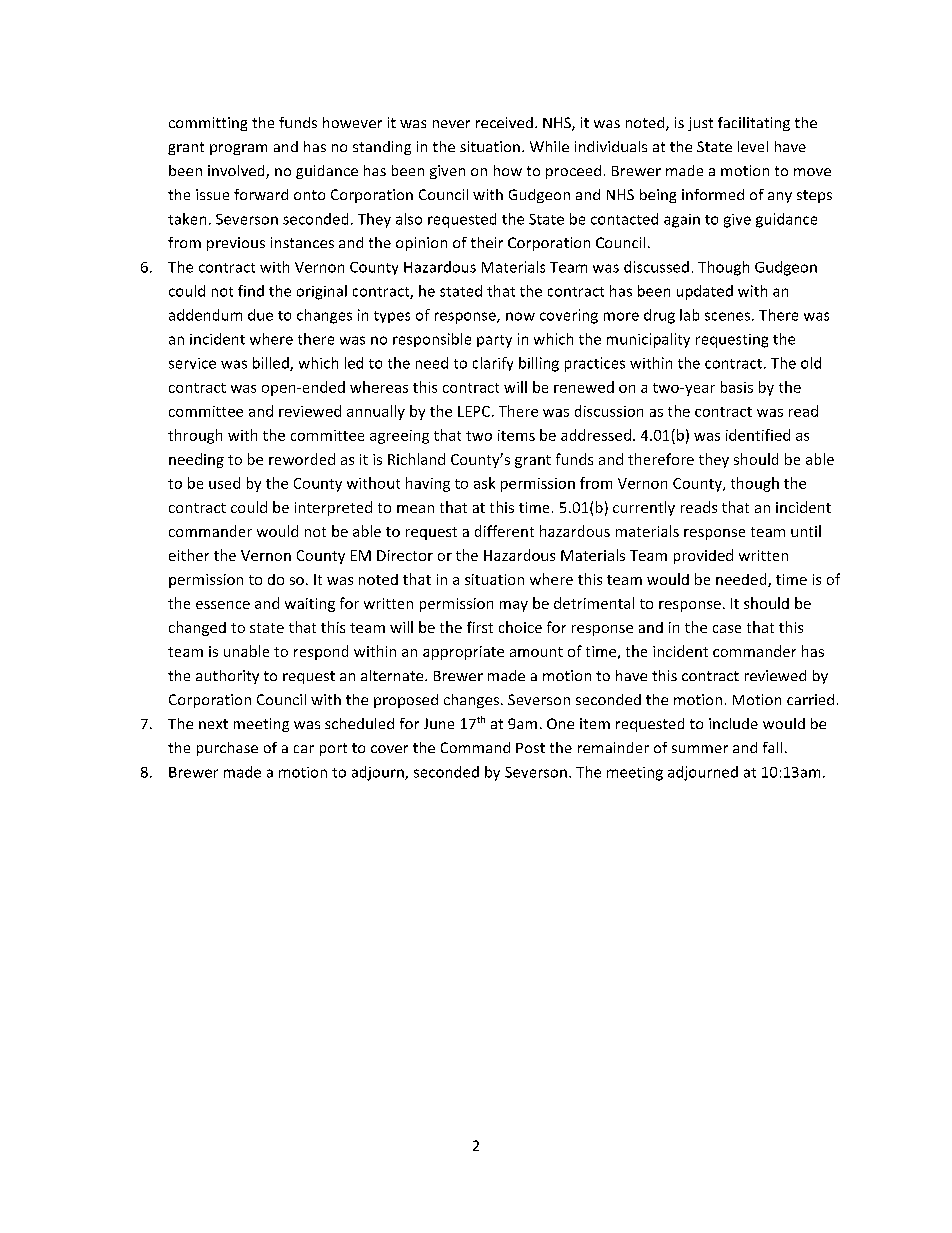  Describe the element at coordinates (703, 556) in the image. I see `provided` at that location.
